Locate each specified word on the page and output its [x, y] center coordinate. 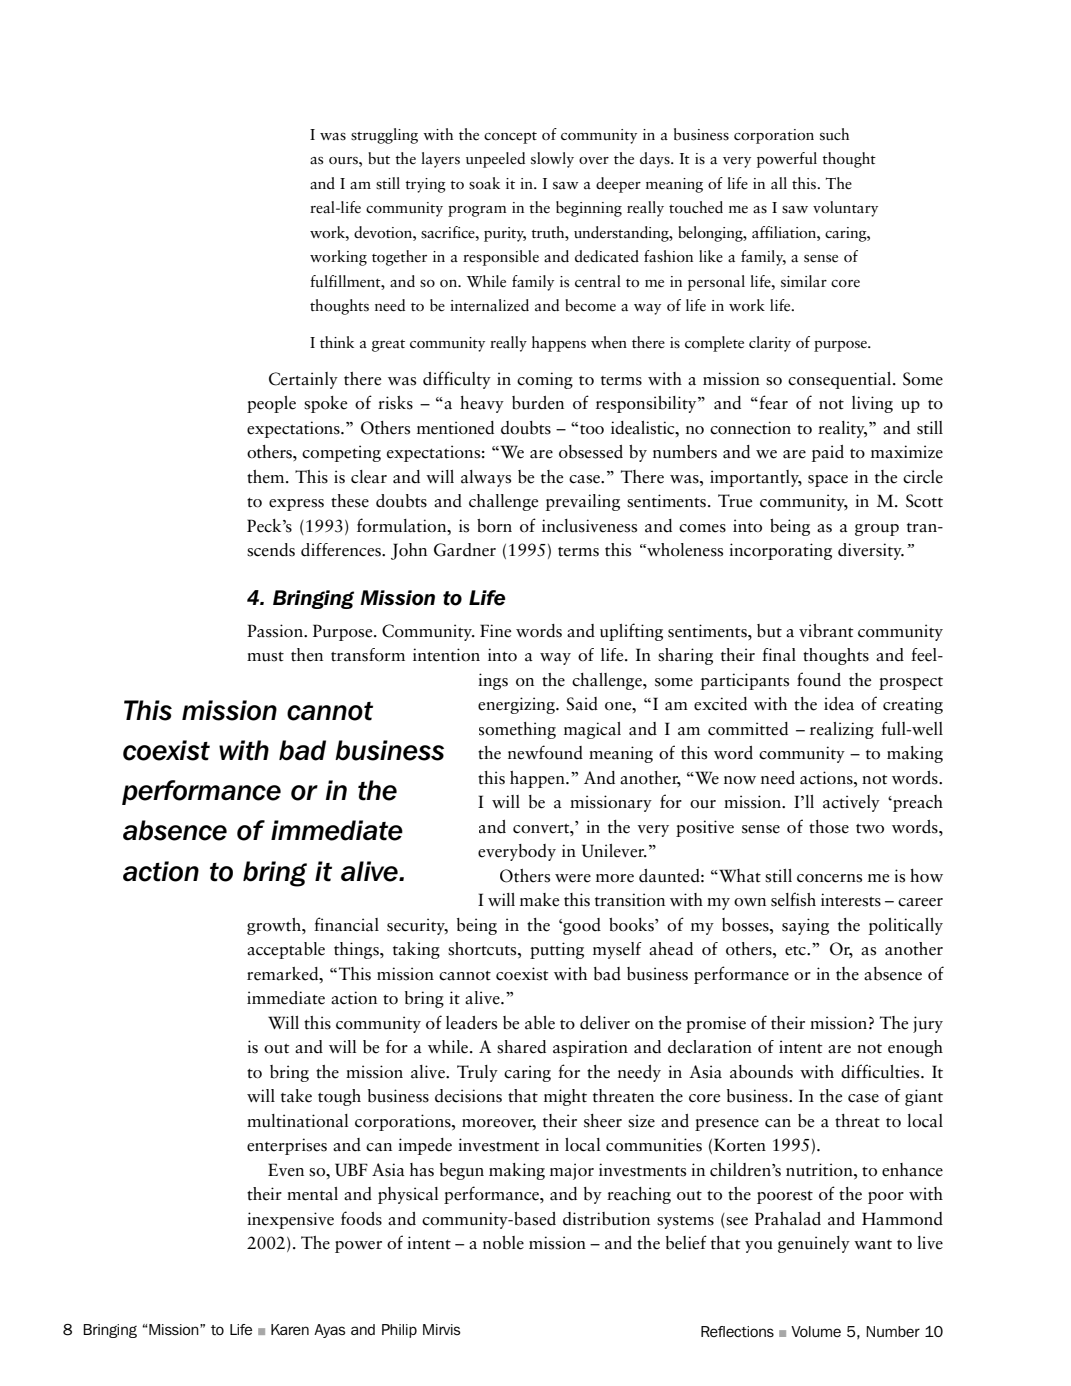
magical [592, 730]
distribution [606, 1219]
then [307, 655]
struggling [384, 136]
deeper [618, 185]
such [834, 134]
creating [913, 705]
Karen [290, 1329]
